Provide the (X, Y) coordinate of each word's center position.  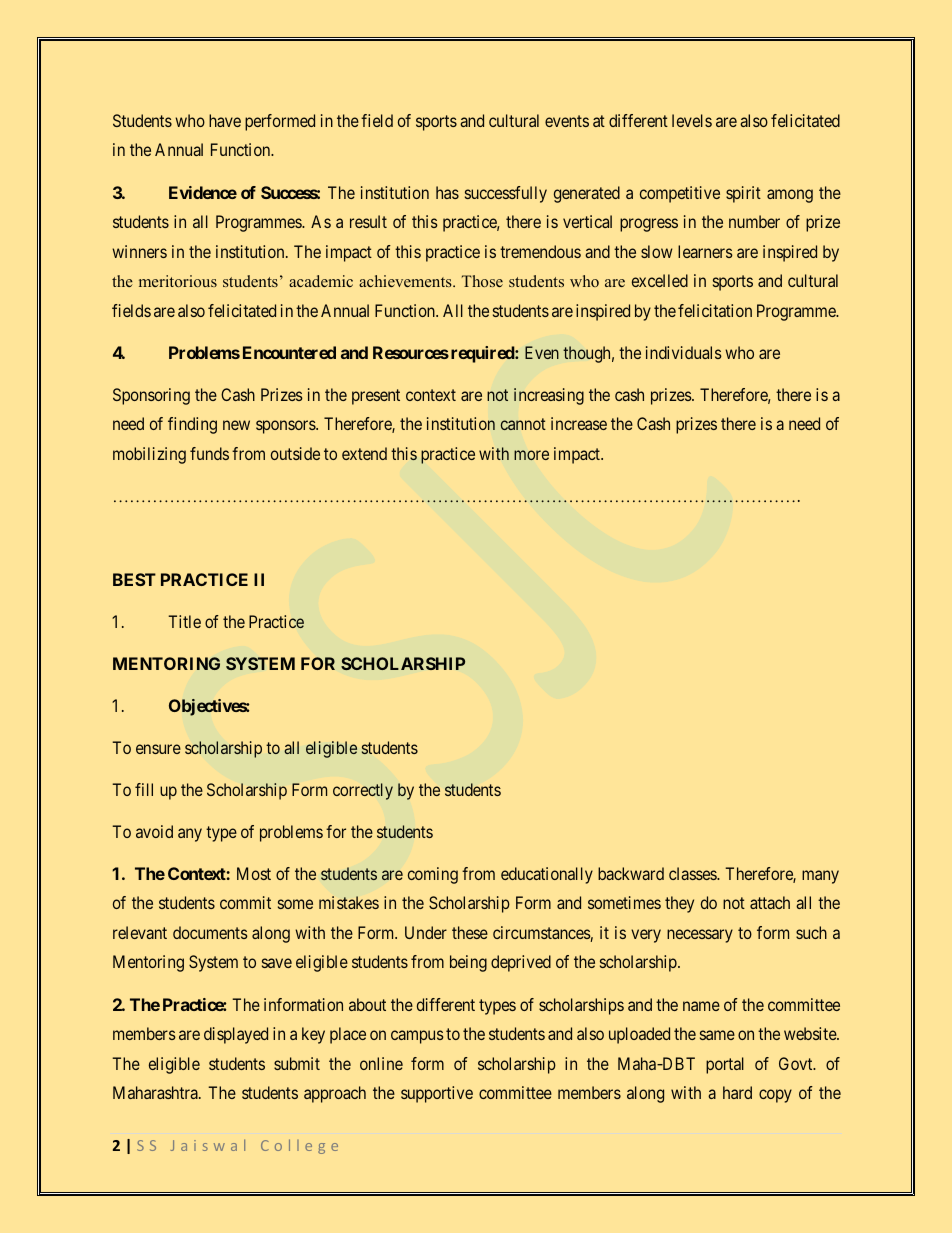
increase (579, 423)
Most (254, 873)
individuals (684, 352)
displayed (236, 1035)
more (531, 455)
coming (433, 875)
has (447, 192)
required (483, 354)
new (236, 425)
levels (692, 120)
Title (184, 621)
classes (693, 873)
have (225, 120)
